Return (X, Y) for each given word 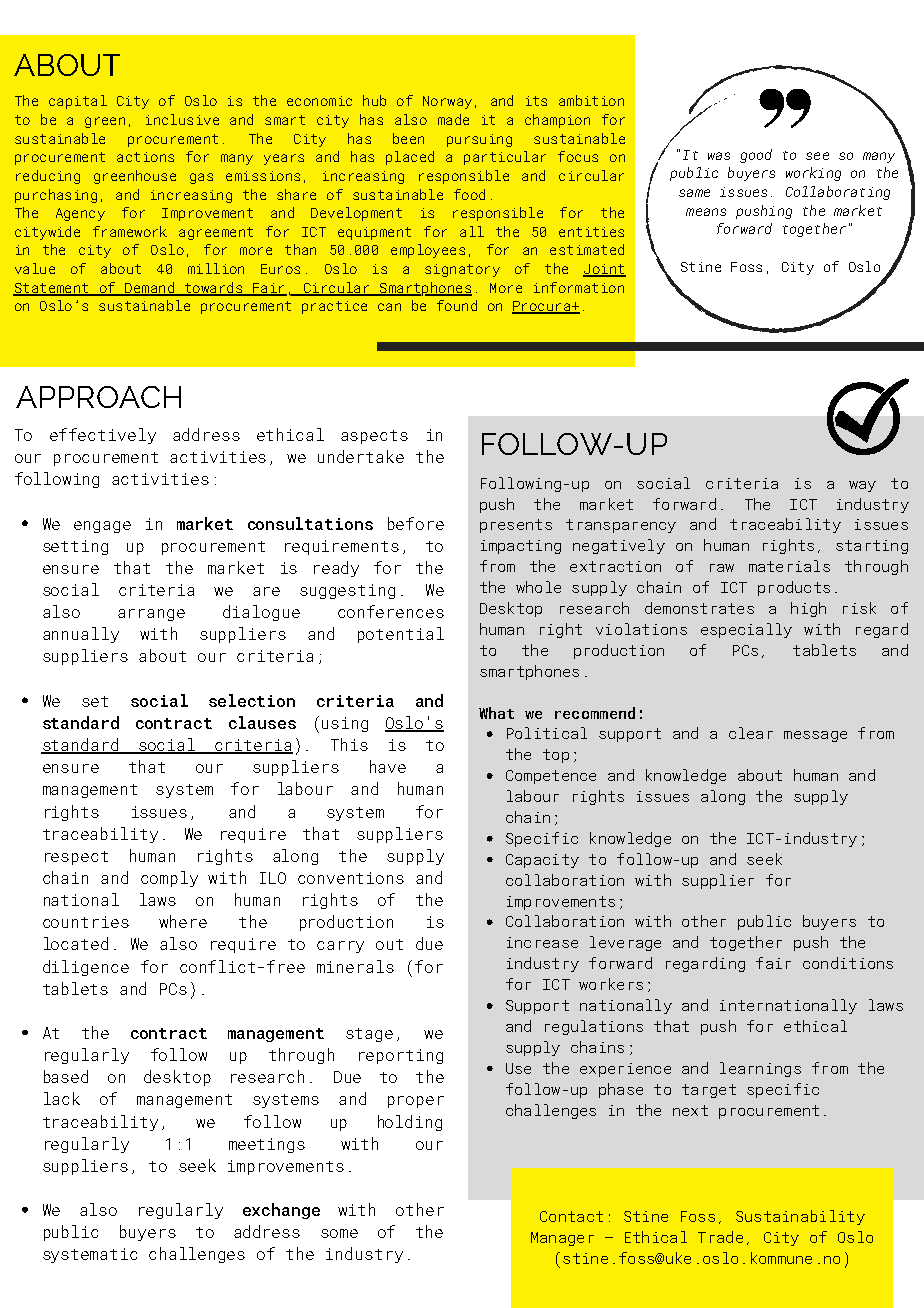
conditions (848, 963)
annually (81, 635)
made (453, 119)
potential (401, 635)
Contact (571, 1216)
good (756, 156)
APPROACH (98, 397)
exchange (281, 1211)
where (183, 921)
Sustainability (800, 1217)
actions (145, 157)
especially (746, 630)
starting (872, 547)
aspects (374, 437)
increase (542, 942)
